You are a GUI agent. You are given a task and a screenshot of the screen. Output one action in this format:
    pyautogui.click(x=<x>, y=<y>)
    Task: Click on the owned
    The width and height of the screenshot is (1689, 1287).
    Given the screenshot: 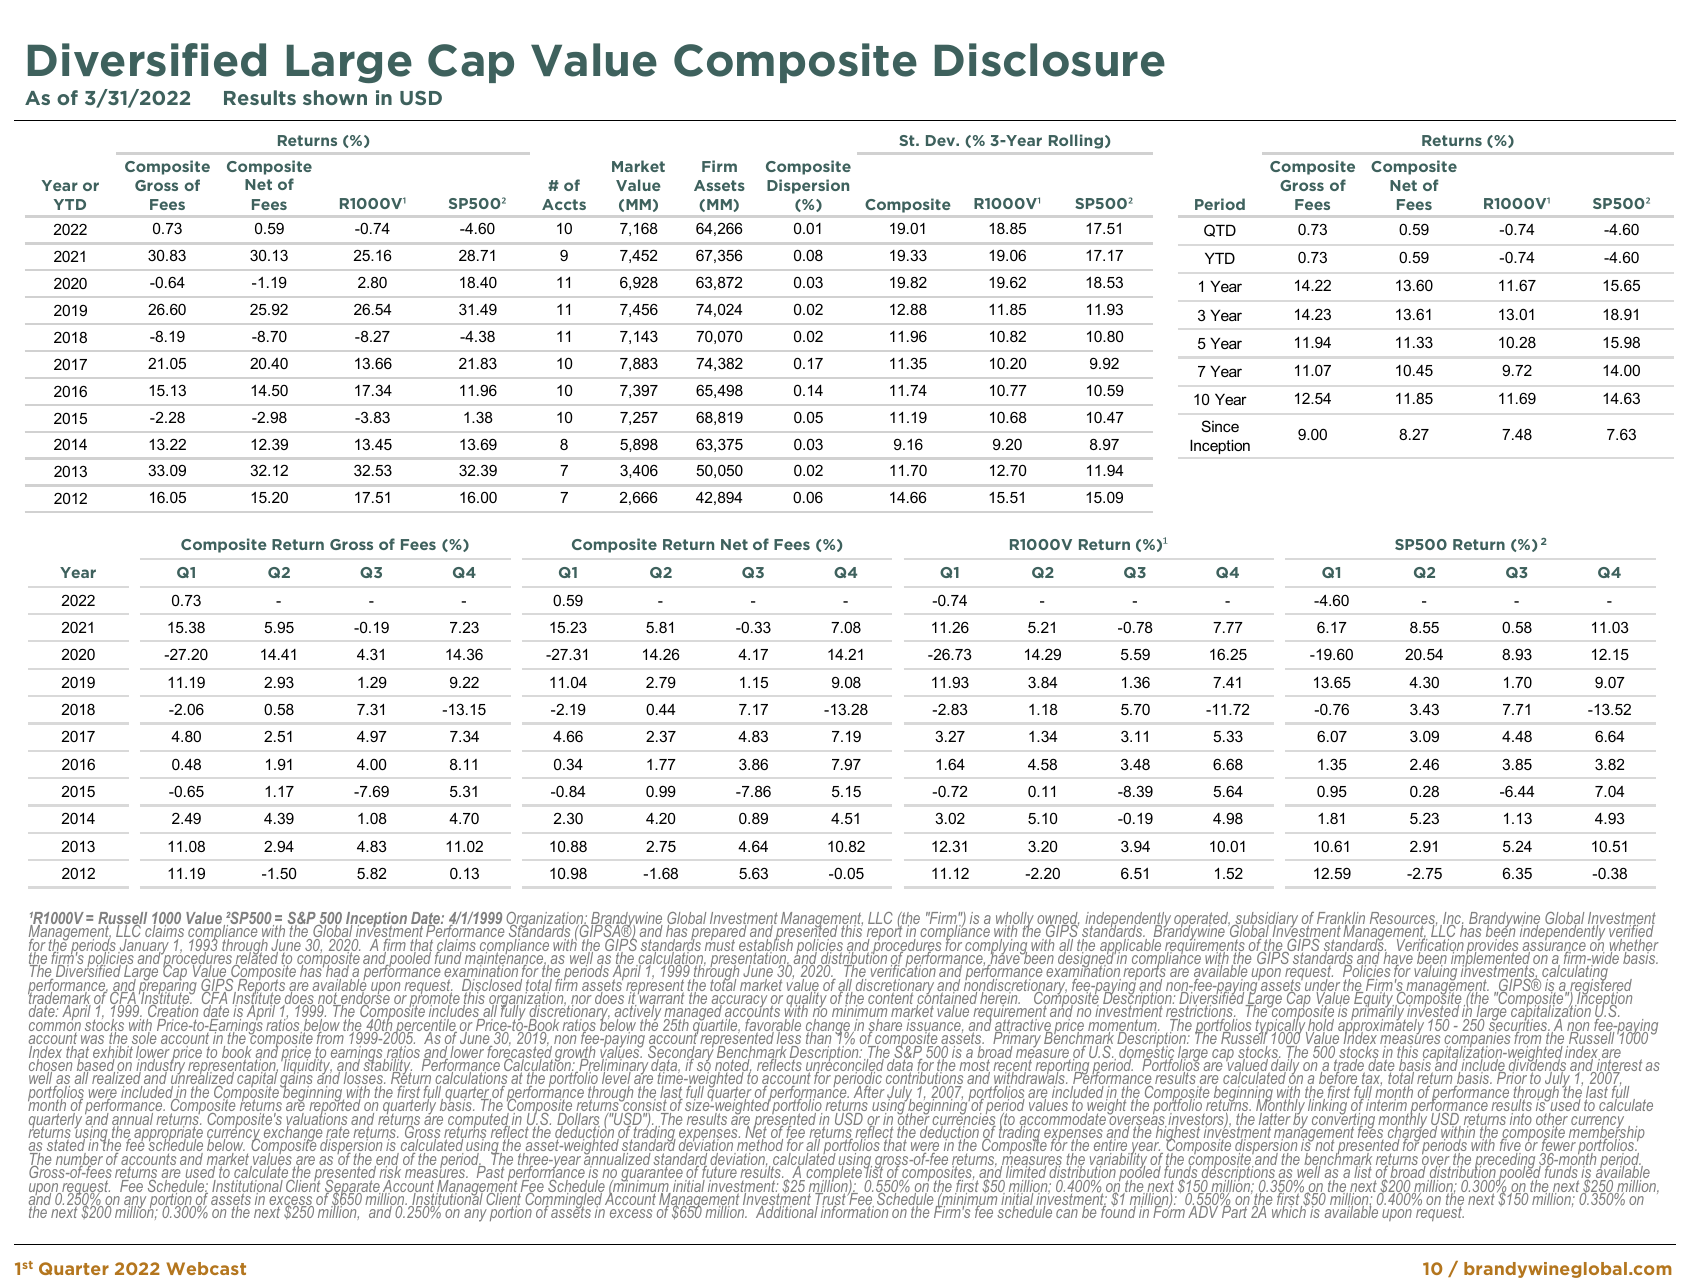 What is the action you would take?
    pyautogui.click(x=1058, y=919)
